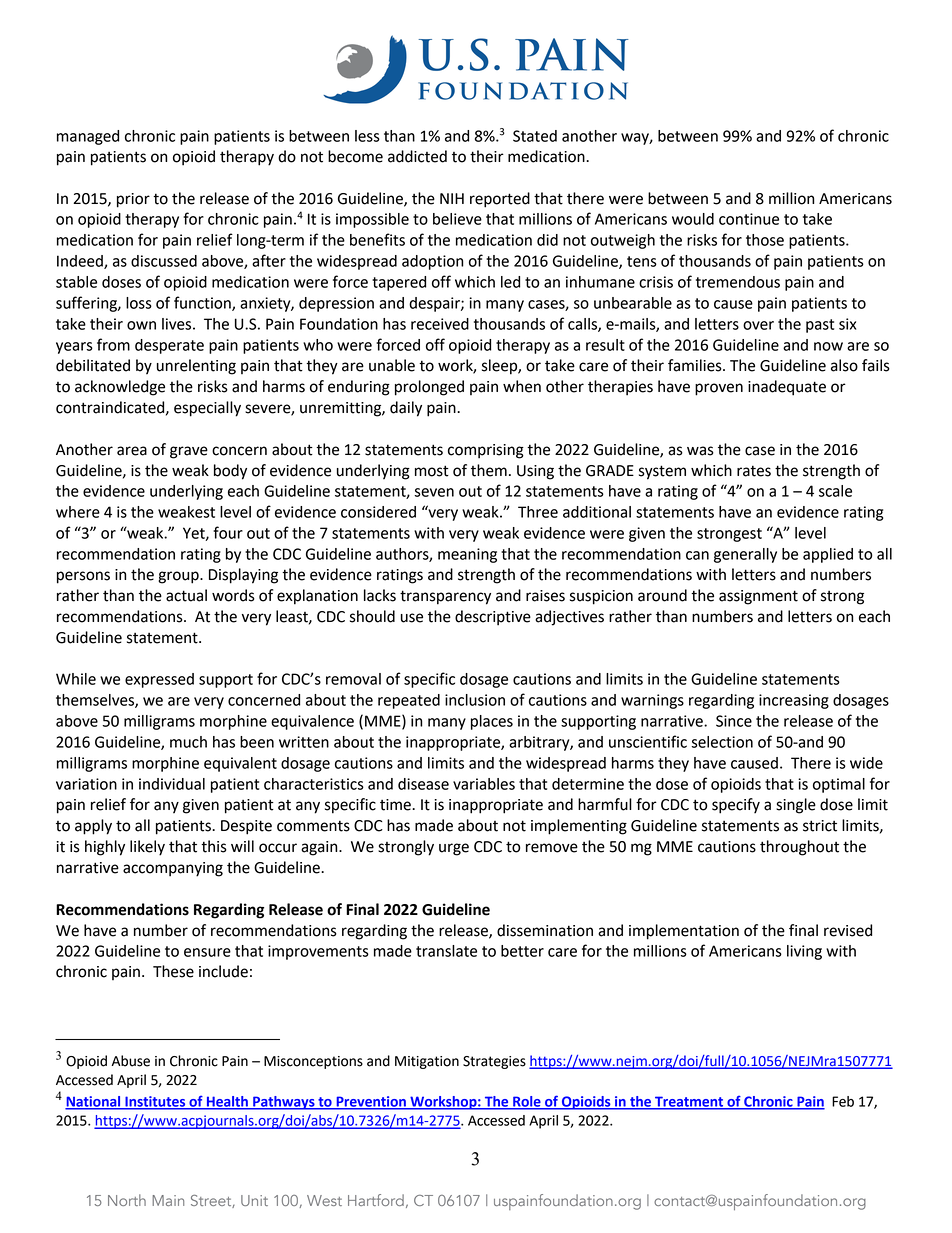  Describe the element at coordinates (173, 971) in the screenshot. I see `These` at that location.
